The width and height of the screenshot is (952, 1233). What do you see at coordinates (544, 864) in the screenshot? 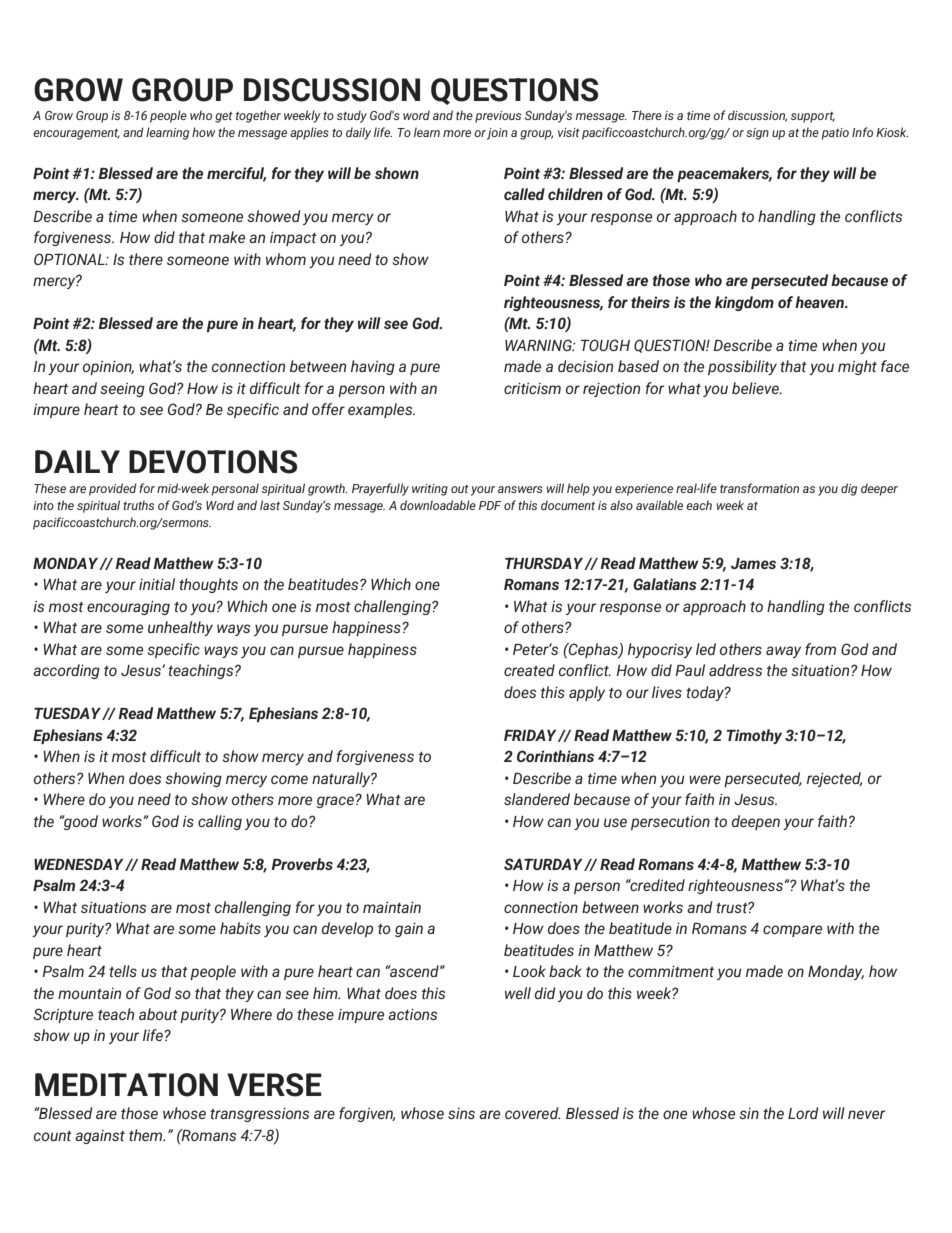
I see `SATURDAY` at bounding box center [544, 864].
